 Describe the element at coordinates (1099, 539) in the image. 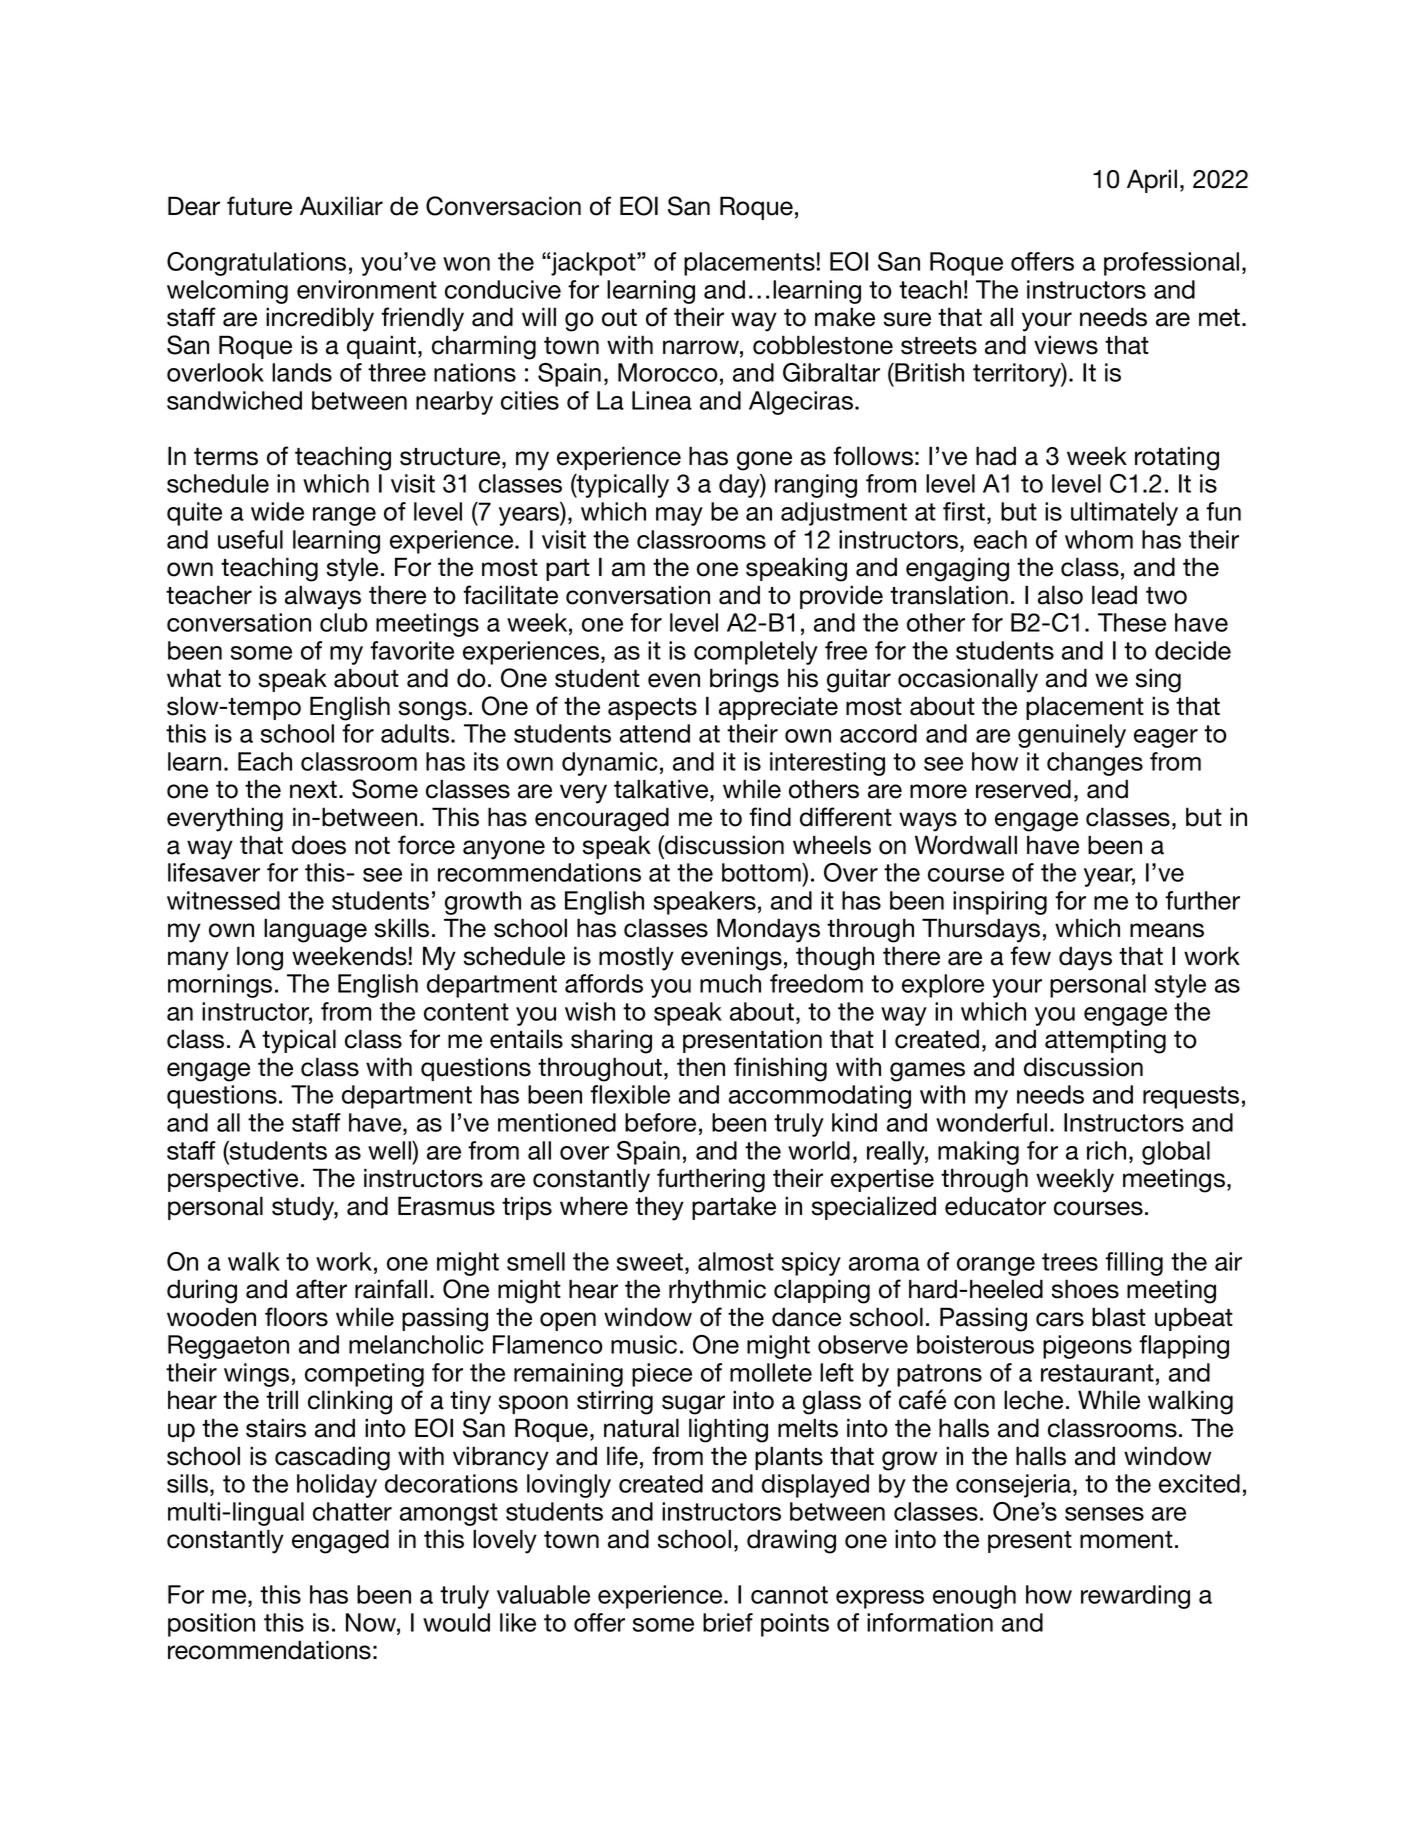

I see `whom` at that location.
